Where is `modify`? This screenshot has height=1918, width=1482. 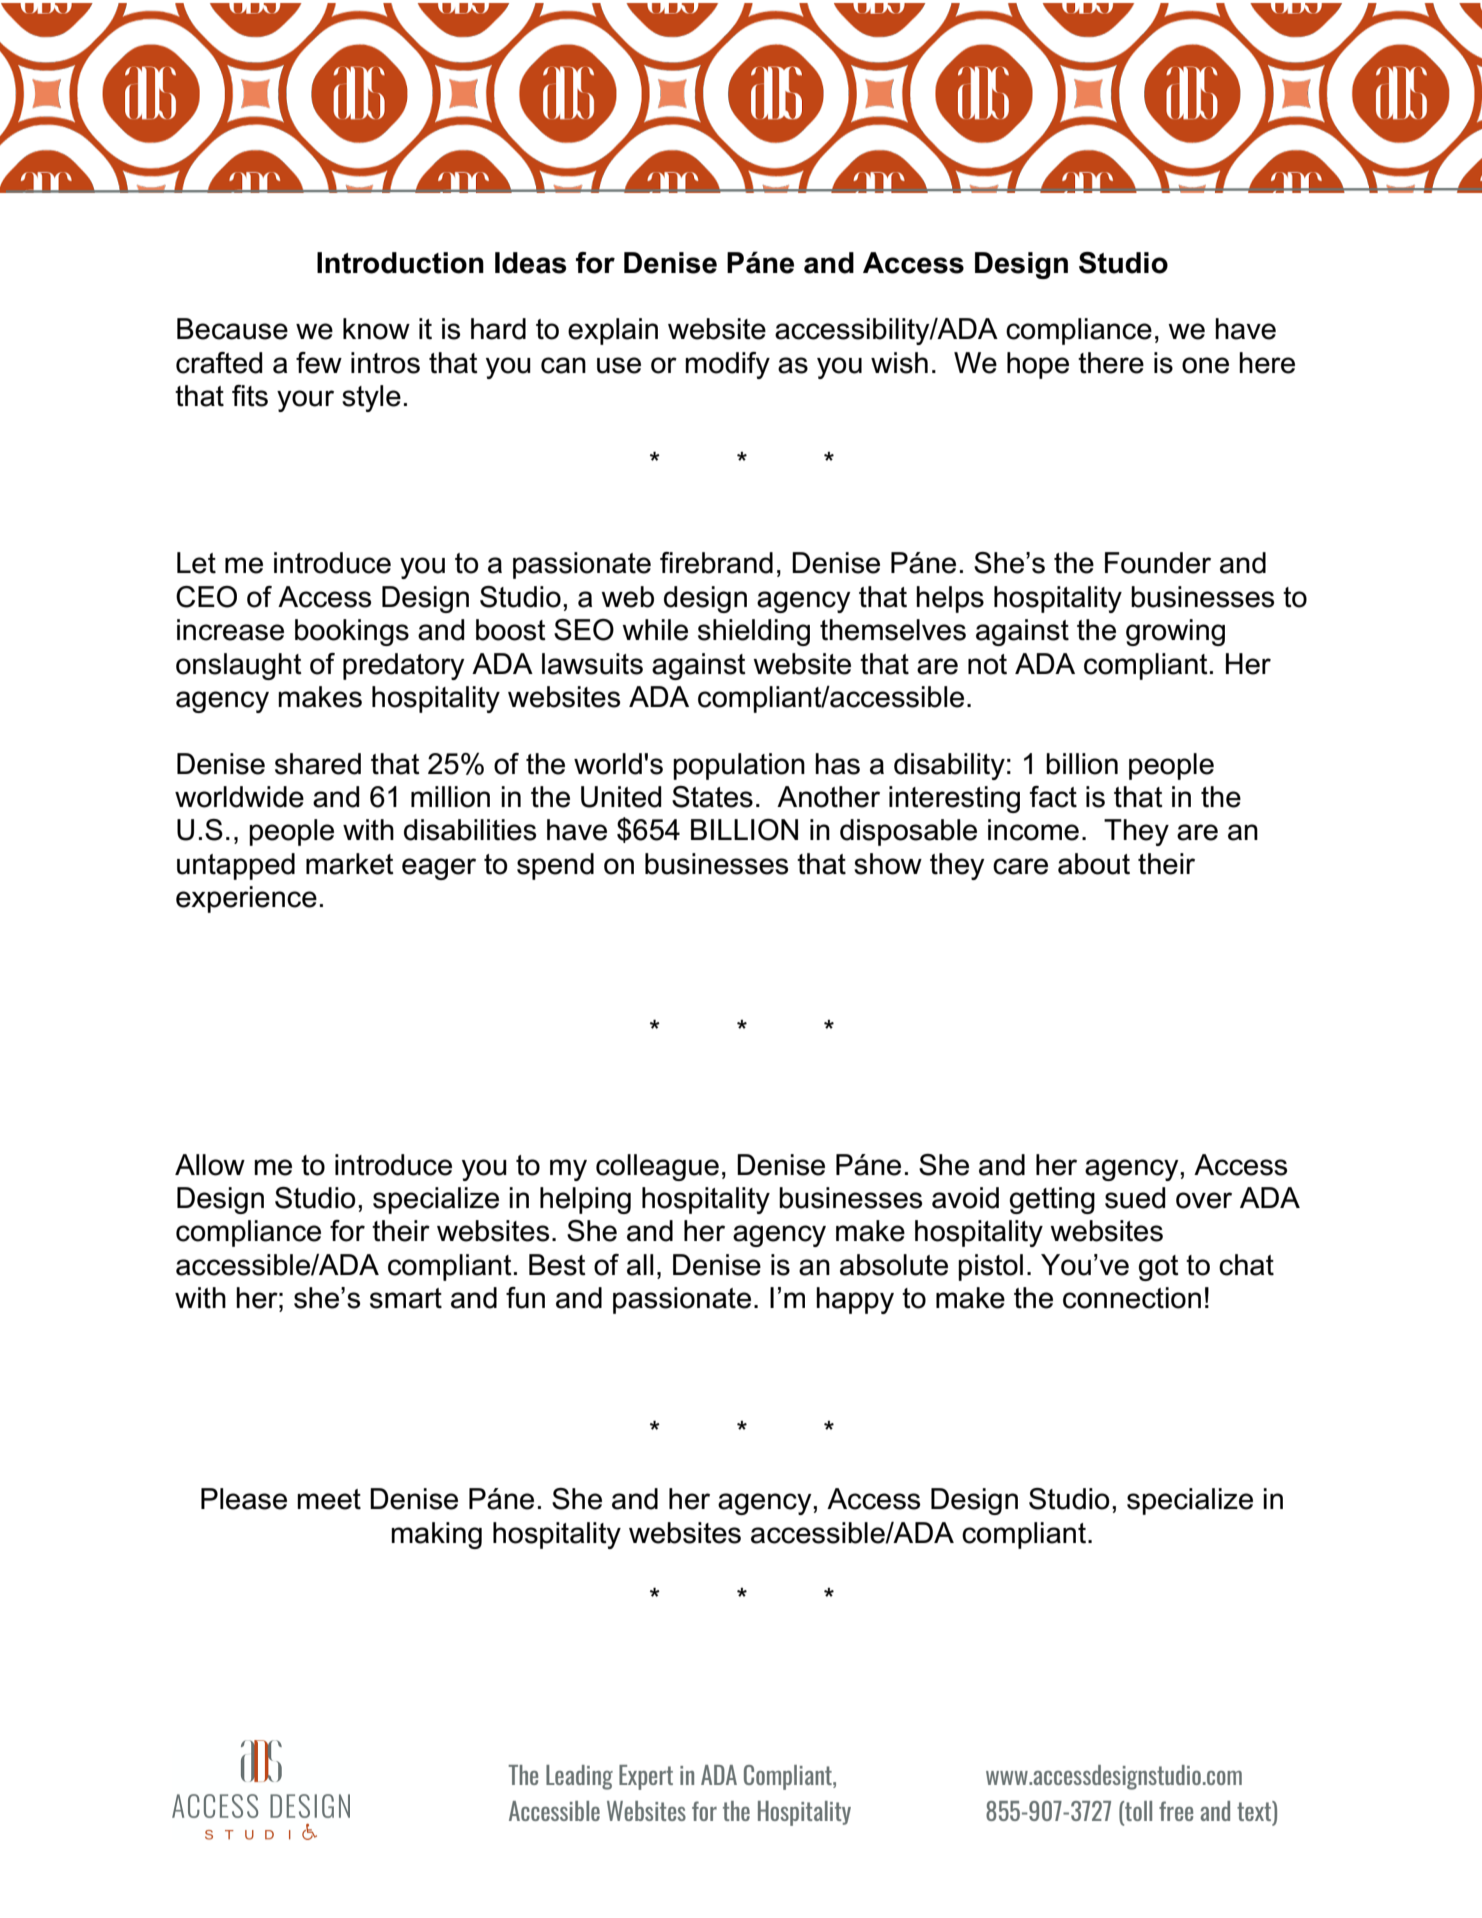
modify is located at coordinates (727, 365).
